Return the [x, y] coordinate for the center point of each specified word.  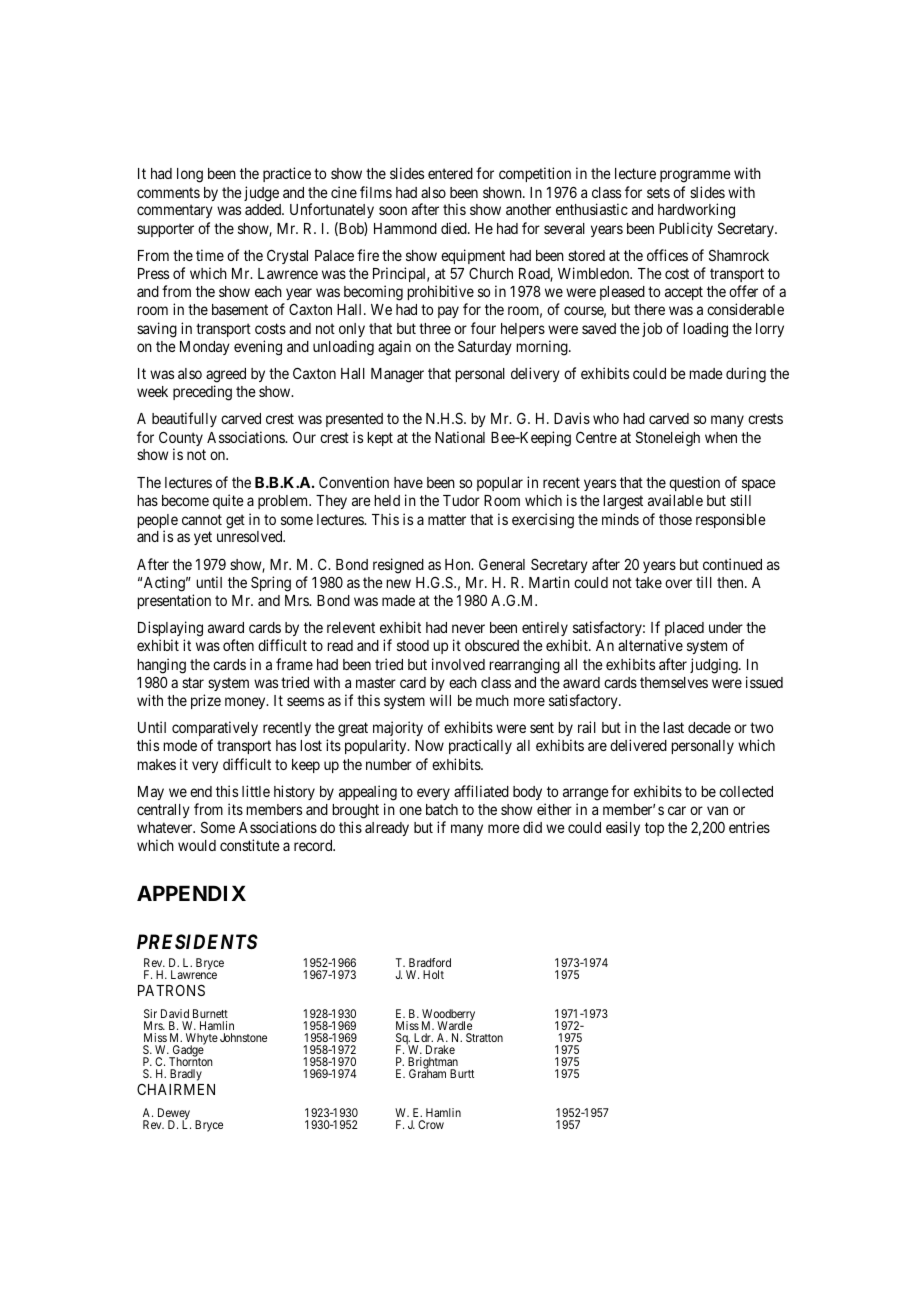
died [455, 228]
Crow [431, 1124]
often [238, 645]
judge [261, 194]
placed [684, 631]
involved [458, 664]
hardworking [696, 211]
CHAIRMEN [176, 1089]
